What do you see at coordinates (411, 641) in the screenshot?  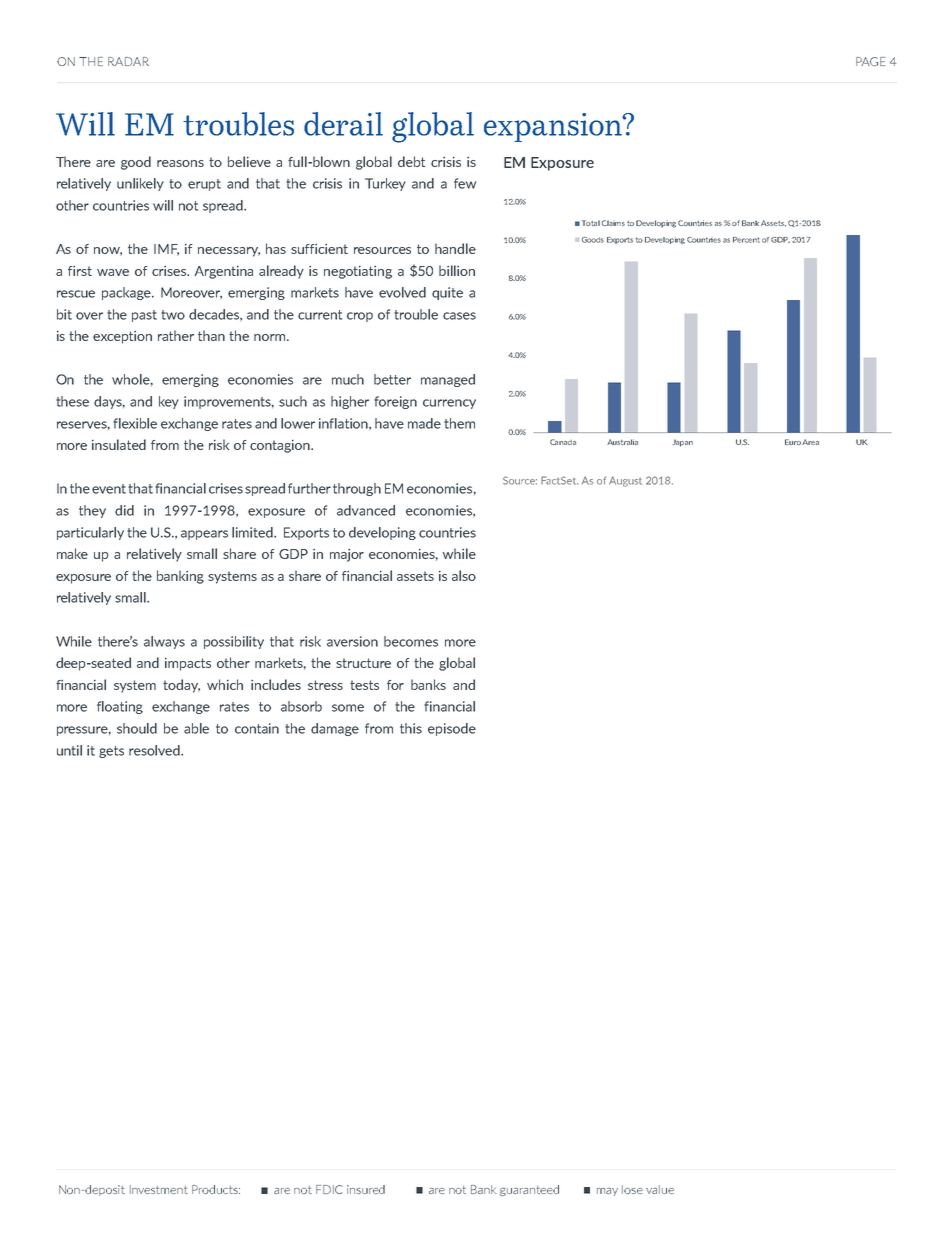 I see `becomes` at bounding box center [411, 641].
